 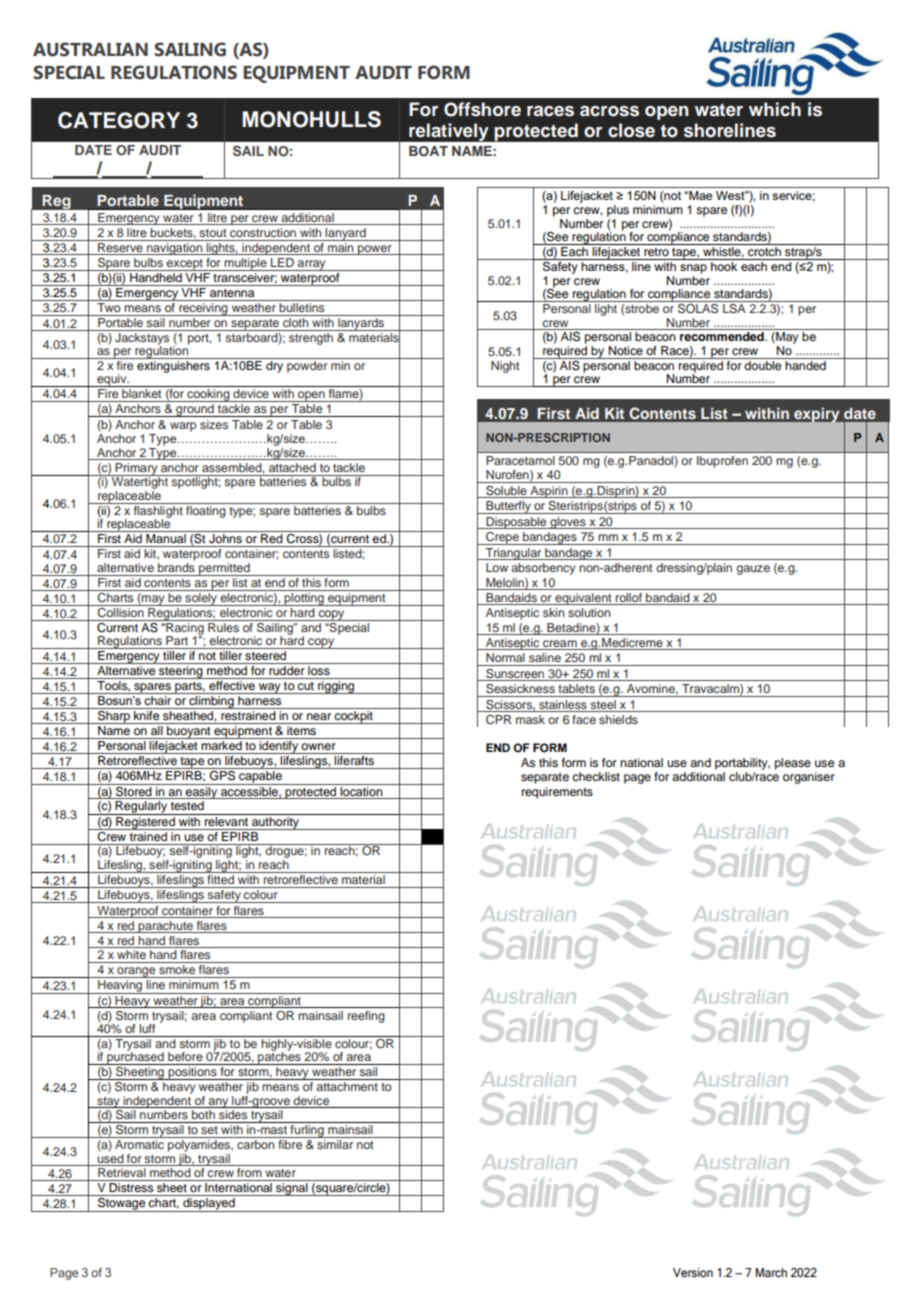 What do you see at coordinates (292, 1189) in the image?
I see `signal` at bounding box center [292, 1189].
